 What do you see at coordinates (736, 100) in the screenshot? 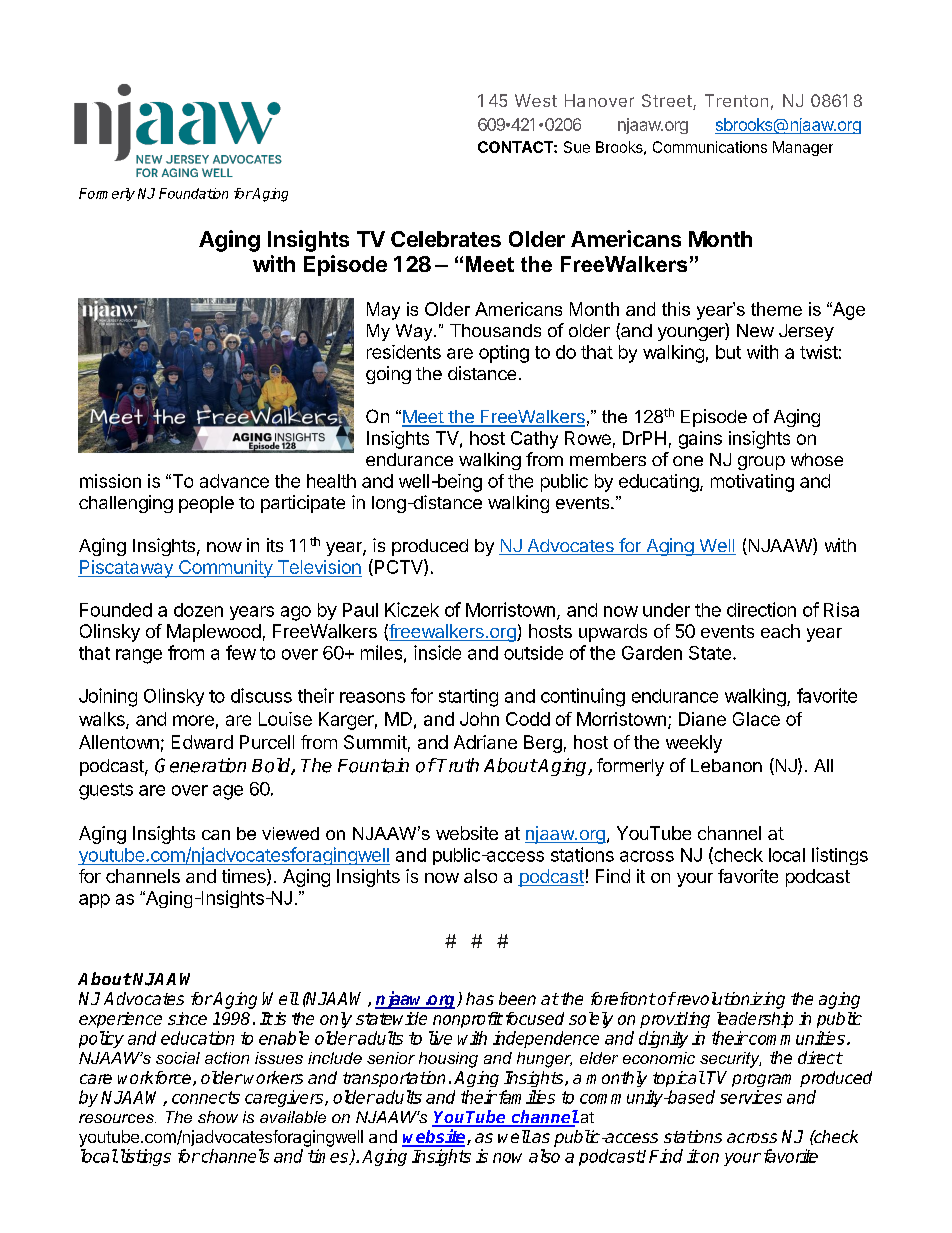
I see `Trenton` at bounding box center [736, 100].
